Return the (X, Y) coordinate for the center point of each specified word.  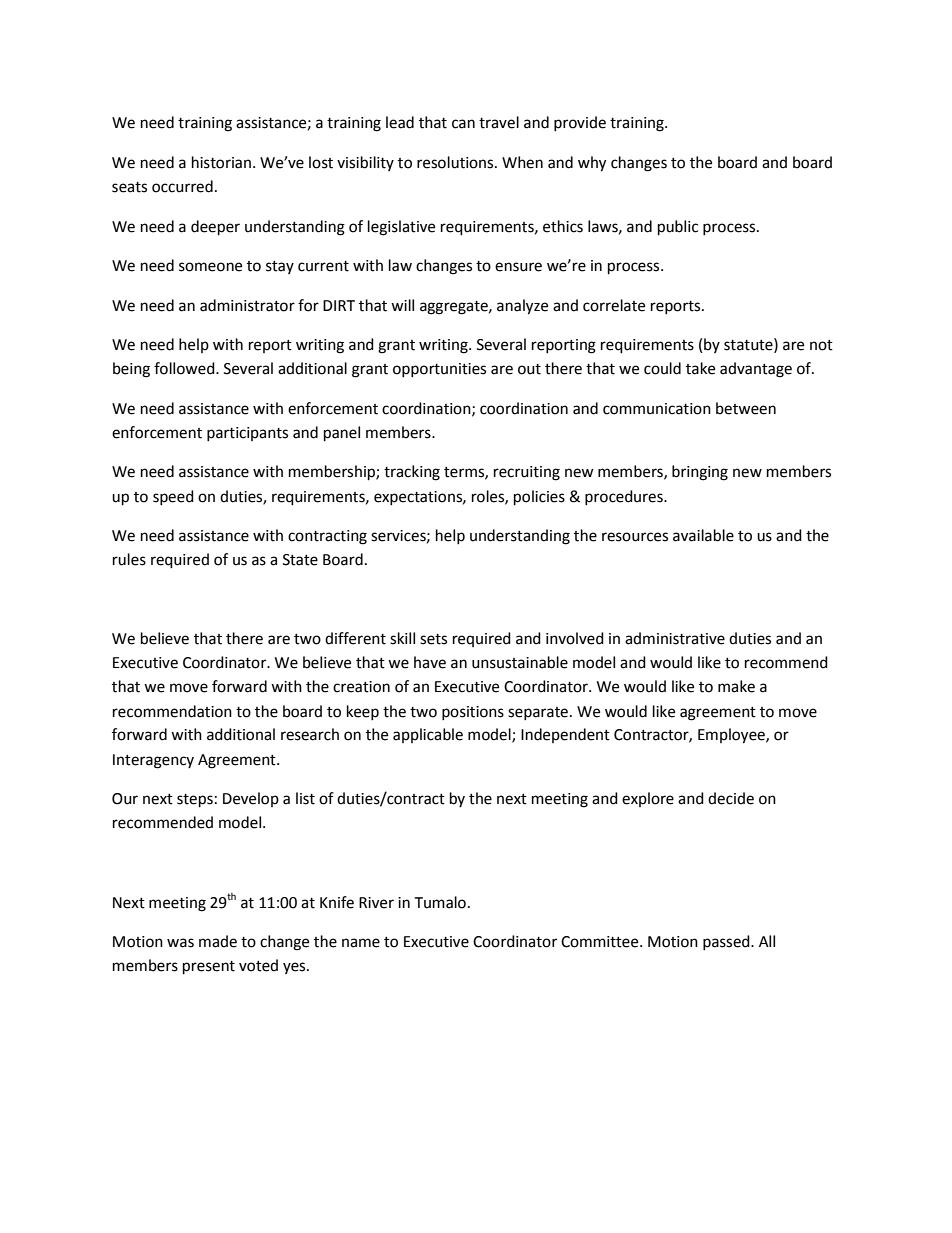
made (218, 941)
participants (247, 434)
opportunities (439, 370)
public (678, 228)
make (736, 686)
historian (221, 162)
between (746, 408)
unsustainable (520, 662)
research (310, 734)
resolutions (456, 162)
